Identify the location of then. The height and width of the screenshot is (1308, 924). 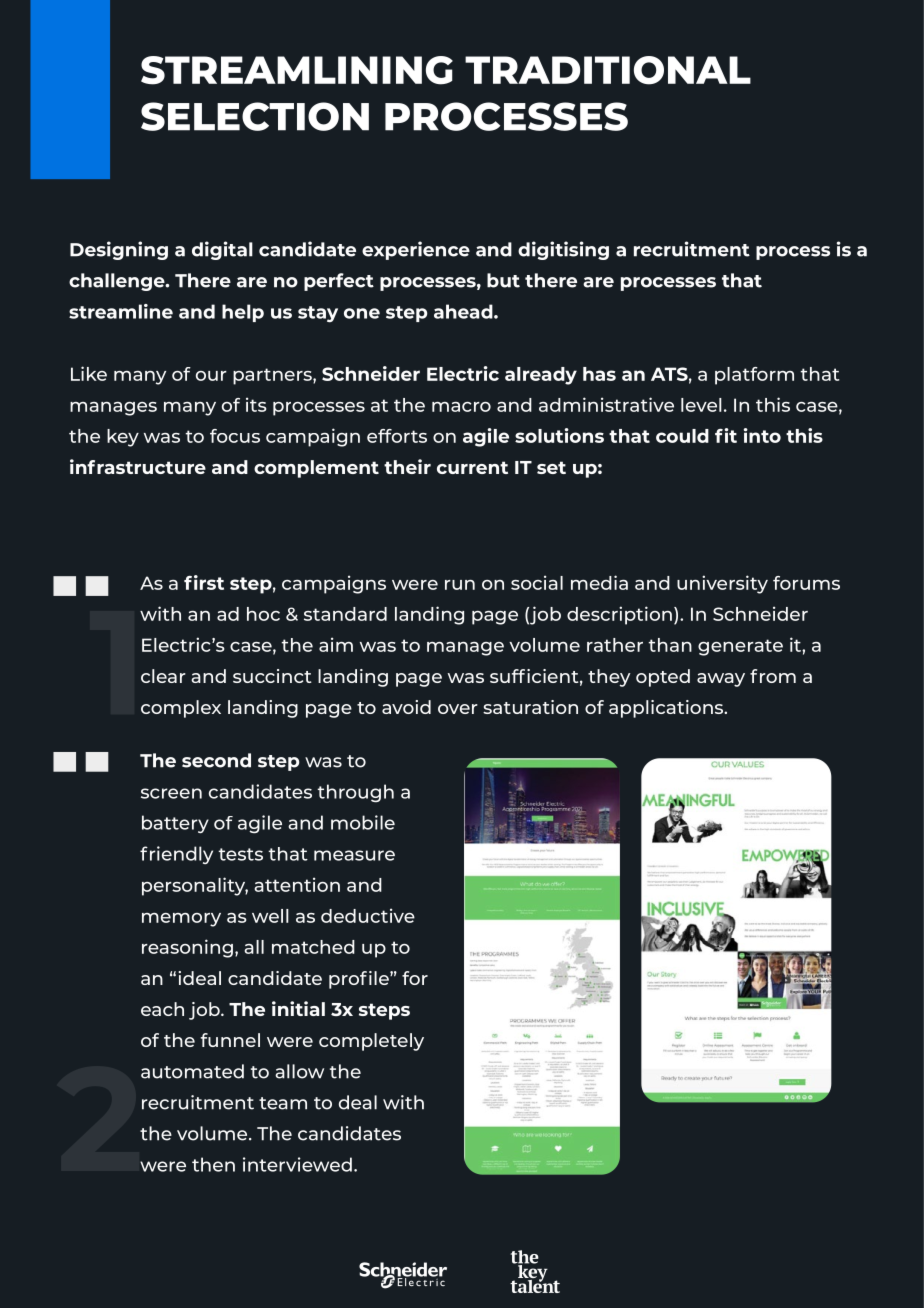
(213, 1164).
